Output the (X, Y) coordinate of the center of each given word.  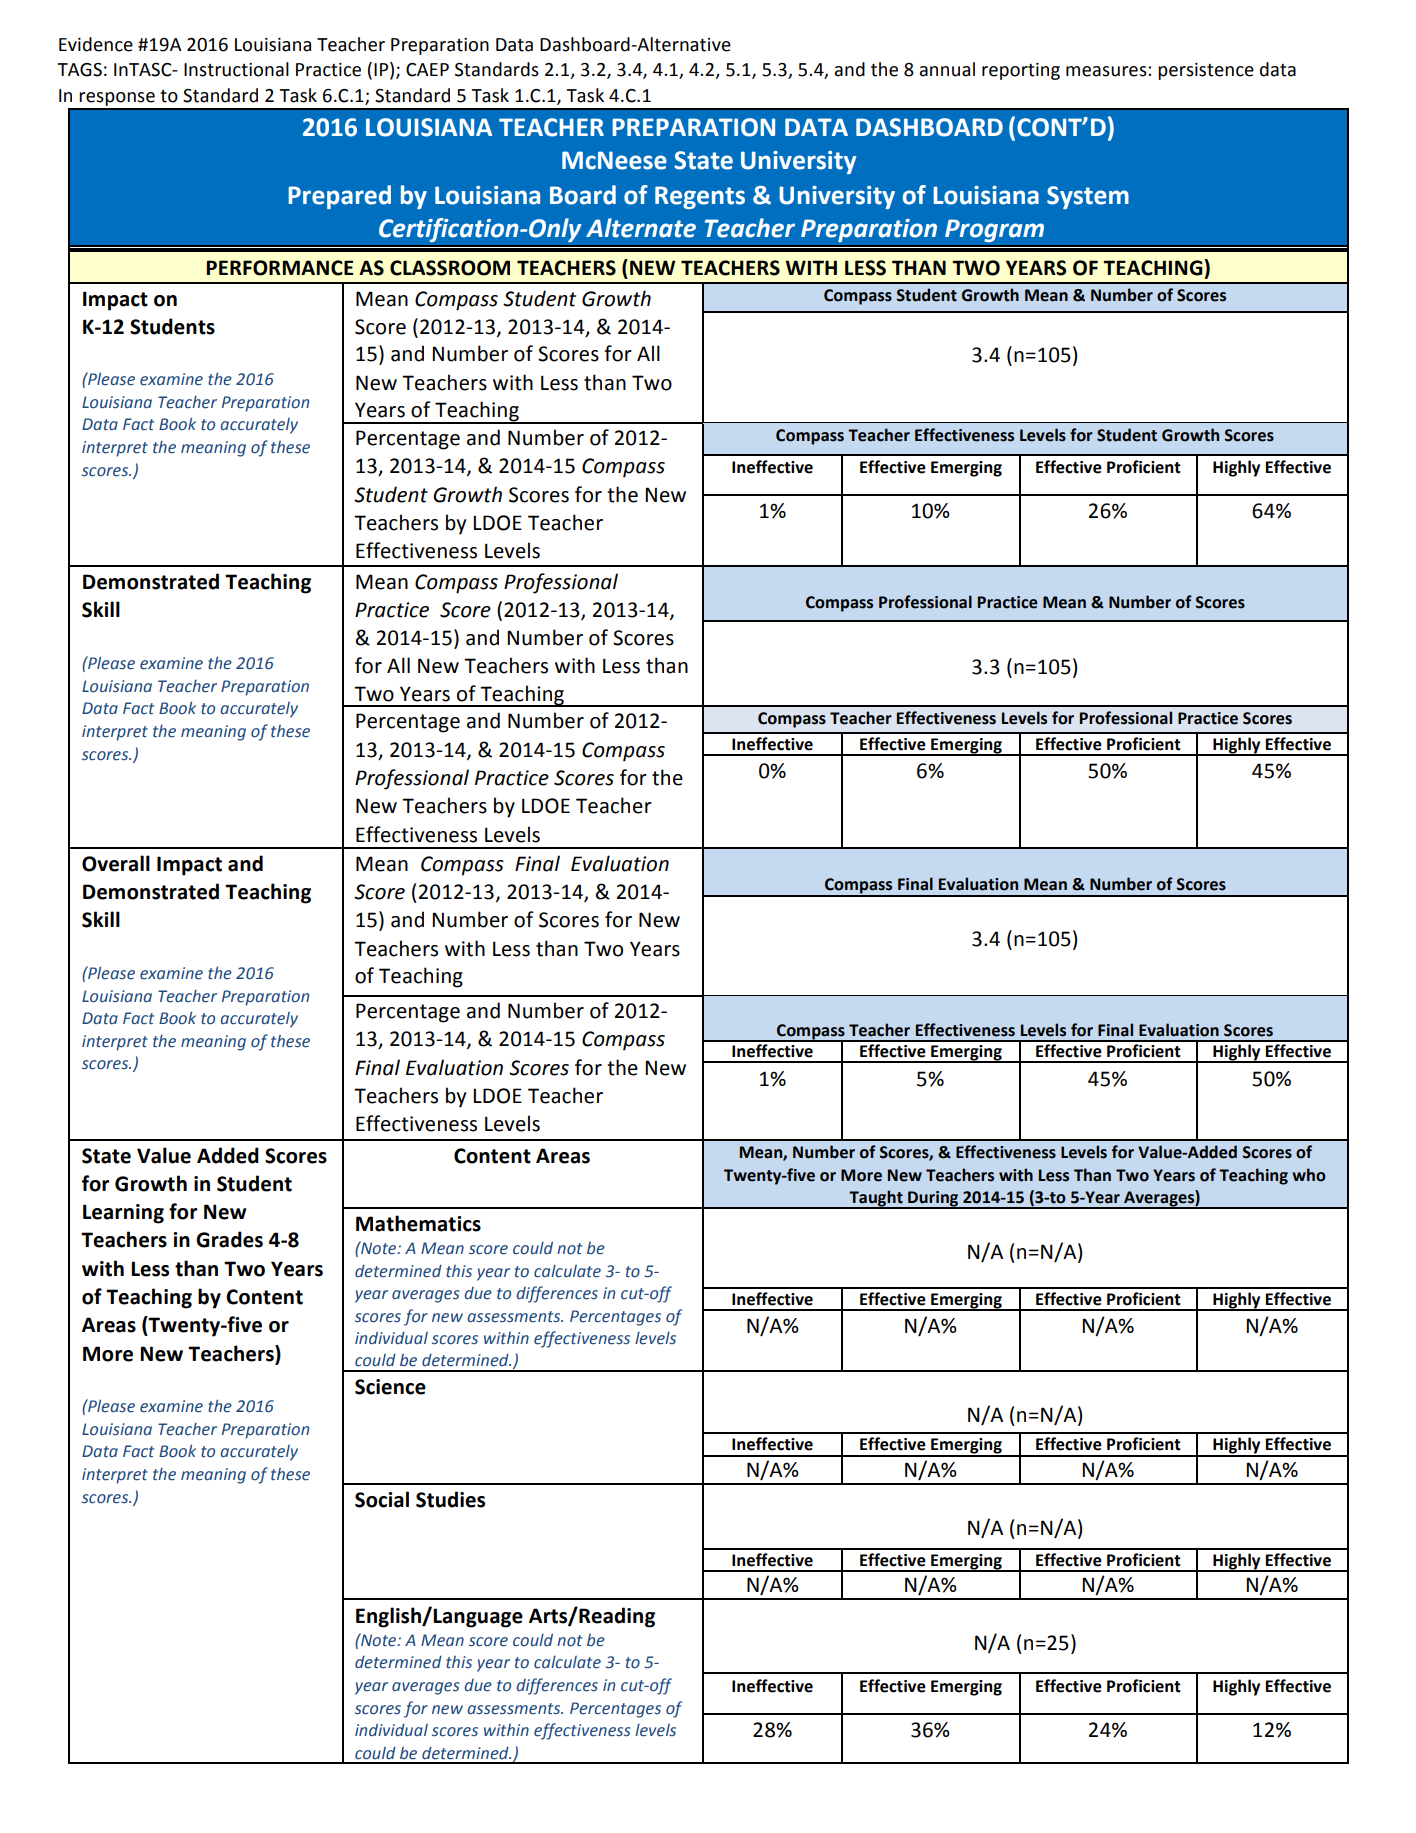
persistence (1206, 71)
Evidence (96, 44)
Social (382, 1499)
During (933, 1200)
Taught (876, 1199)
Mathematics (418, 1223)
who (1309, 1175)
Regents (700, 197)
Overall (116, 863)
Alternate (641, 228)
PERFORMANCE (280, 268)
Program (994, 230)
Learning (123, 1214)
